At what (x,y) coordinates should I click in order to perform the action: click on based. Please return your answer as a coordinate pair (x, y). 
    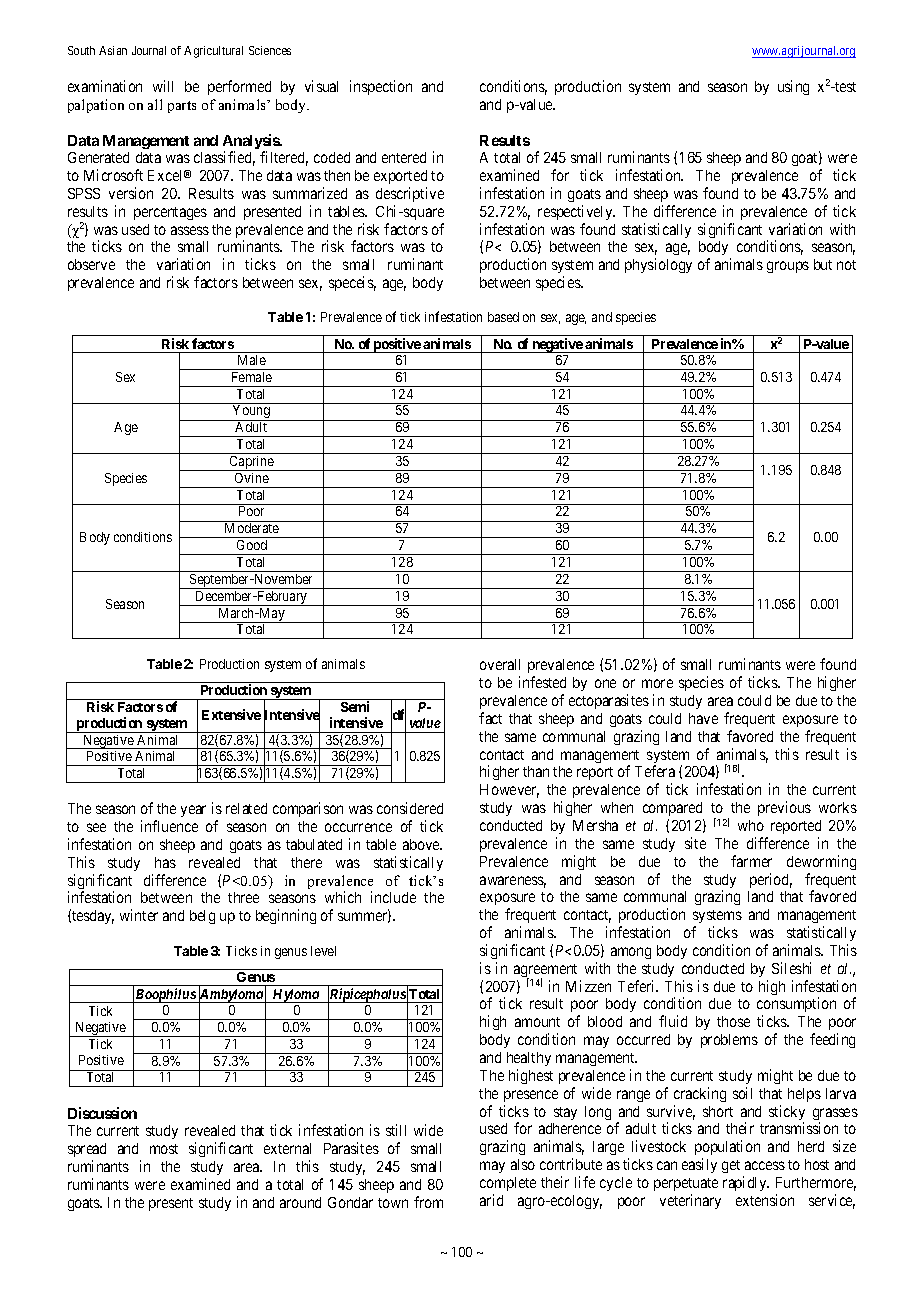
    Looking at the image, I should click on (503, 317).
